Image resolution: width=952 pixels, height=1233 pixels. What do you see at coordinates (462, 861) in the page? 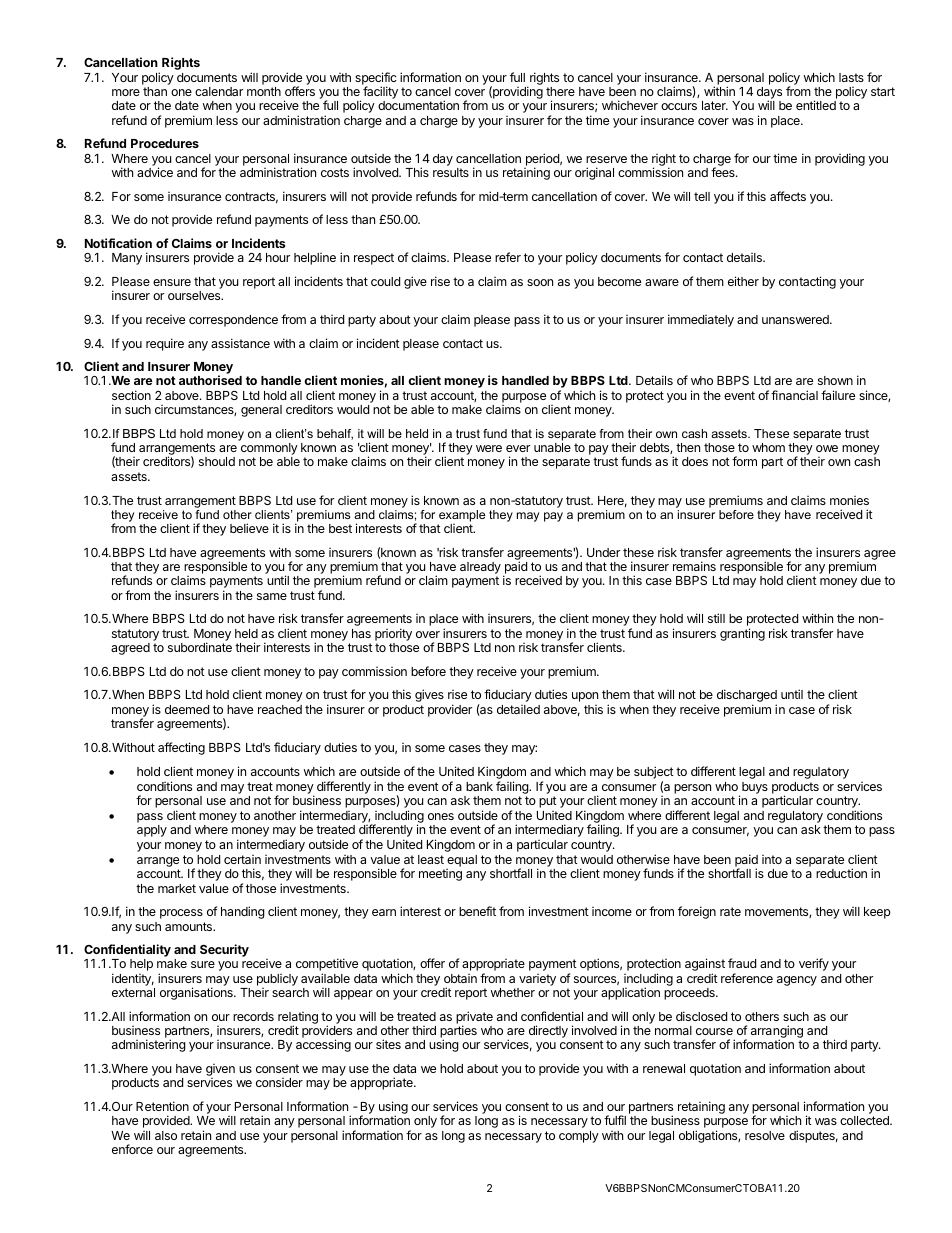
I see `equal` at bounding box center [462, 861].
